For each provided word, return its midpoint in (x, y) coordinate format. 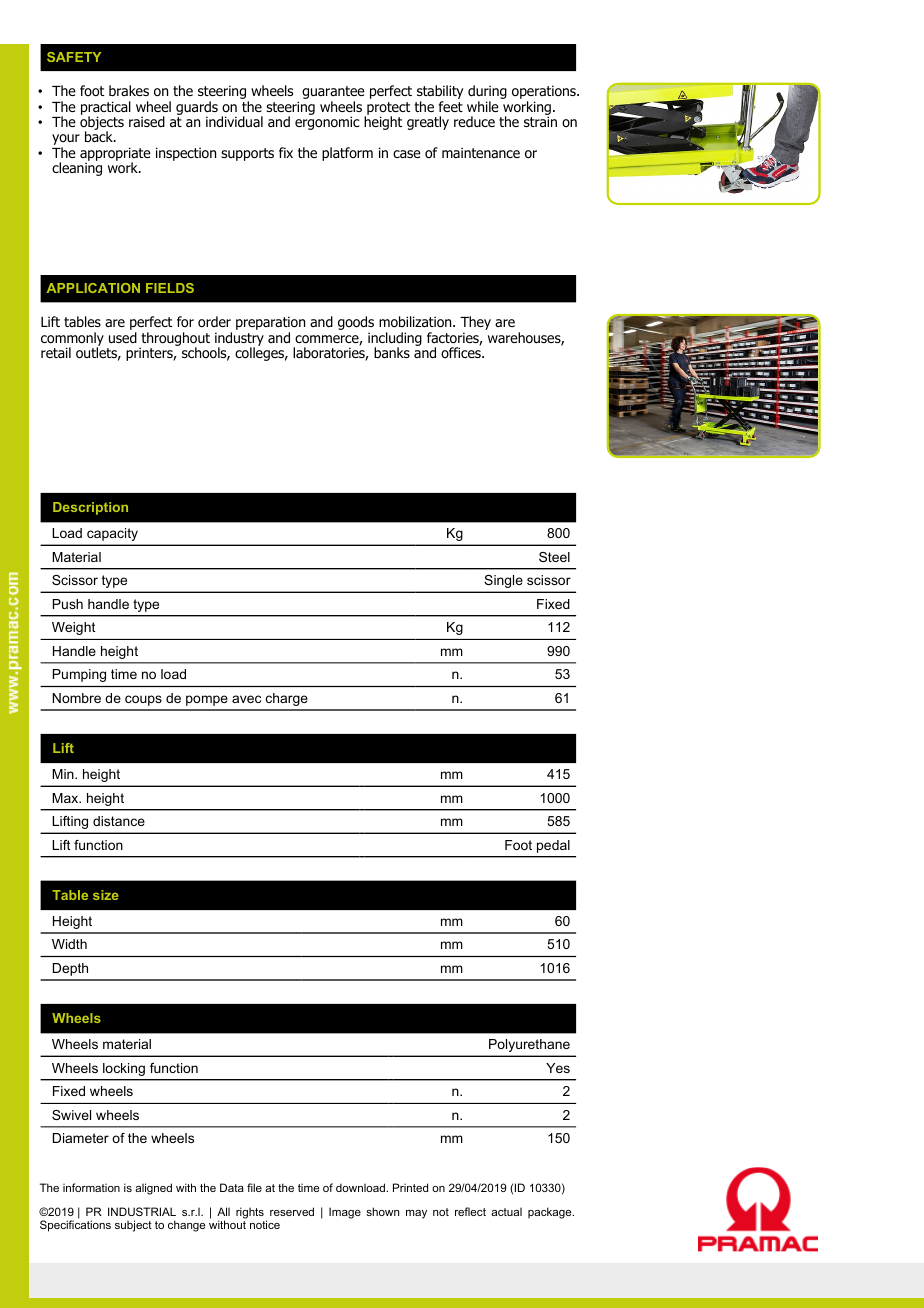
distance (119, 821)
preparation (270, 324)
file (254, 1187)
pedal (553, 846)
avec (246, 699)
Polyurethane (529, 1045)
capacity (112, 534)
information (91, 1187)
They (475, 324)
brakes (129, 90)
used (123, 337)
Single (503, 581)
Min (64, 774)
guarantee (333, 94)
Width (69, 944)
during (487, 93)
